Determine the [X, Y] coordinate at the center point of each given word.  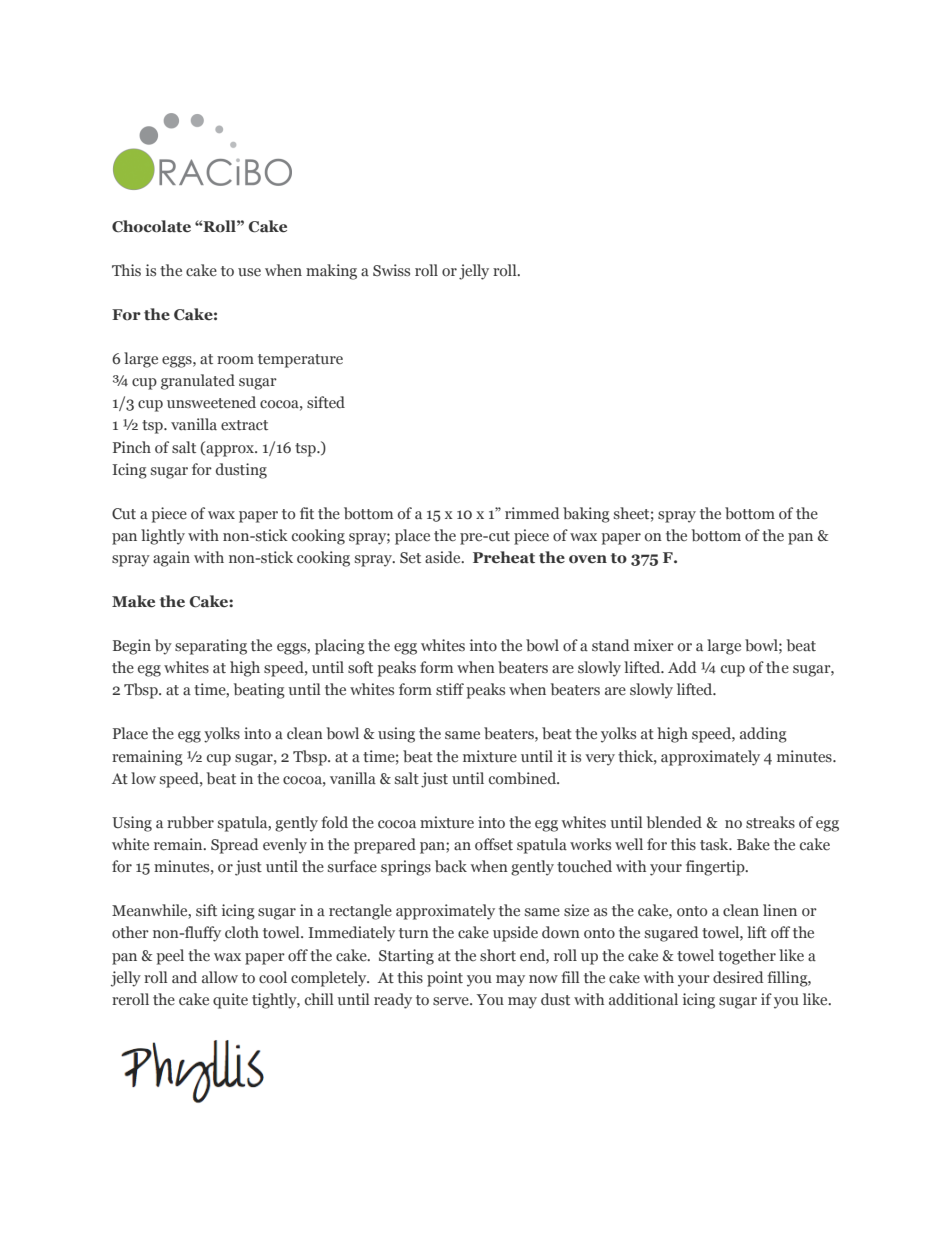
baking [586, 515]
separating [211, 647]
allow [220, 977]
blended [674, 822]
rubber [190, 822]
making [331, 272]
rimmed [532, 513]
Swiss [391, 270]
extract [244, 425]
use [249, 272]
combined [524, 778]
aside [444, 557]
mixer [654, 645]
